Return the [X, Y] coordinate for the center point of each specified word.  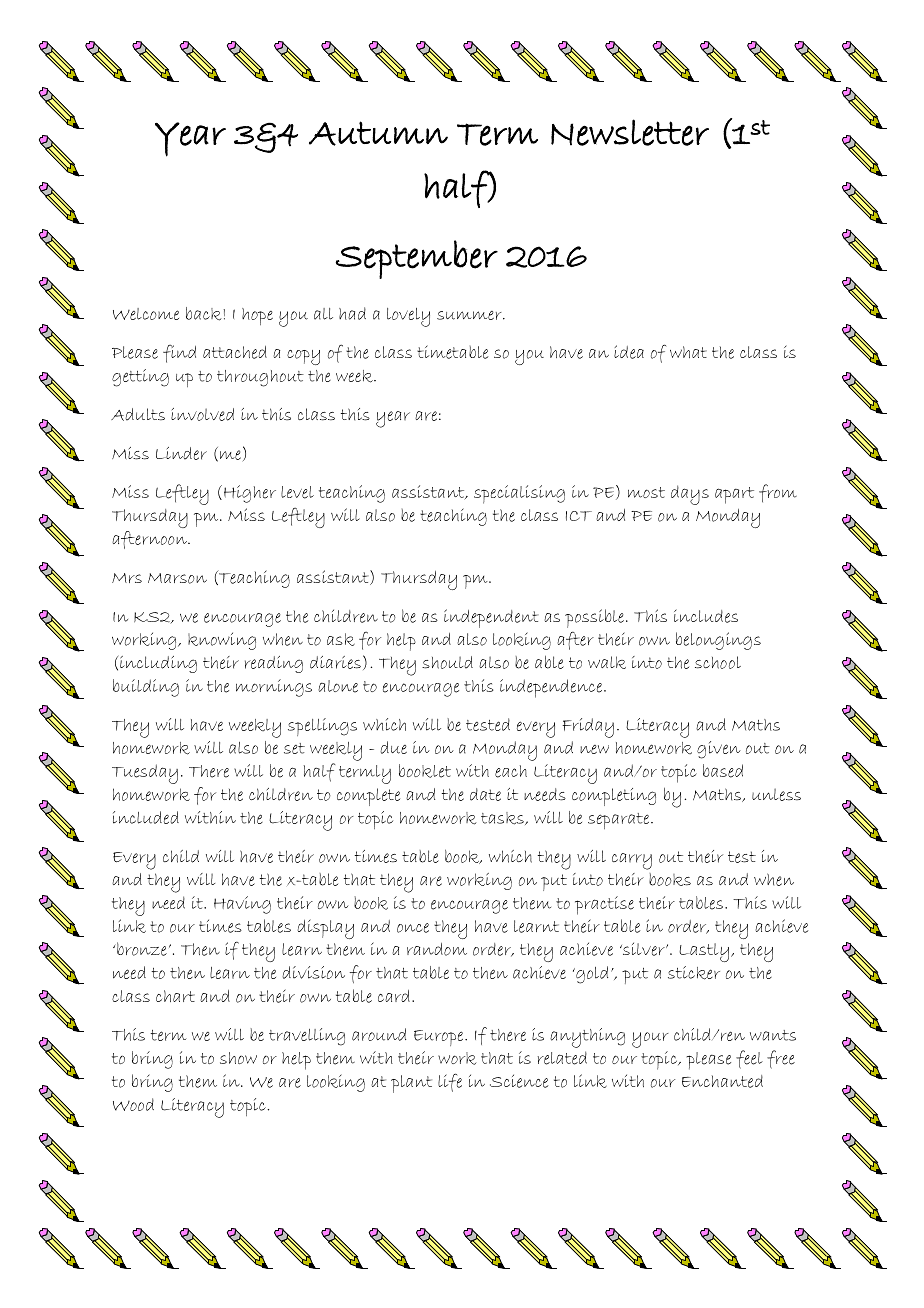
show [238, 1058]
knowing [222, 641]
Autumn [378, 133]
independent [491, 618]
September [416, 259]
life [450, 1082]
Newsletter [630, 132]
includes [706, 616]
